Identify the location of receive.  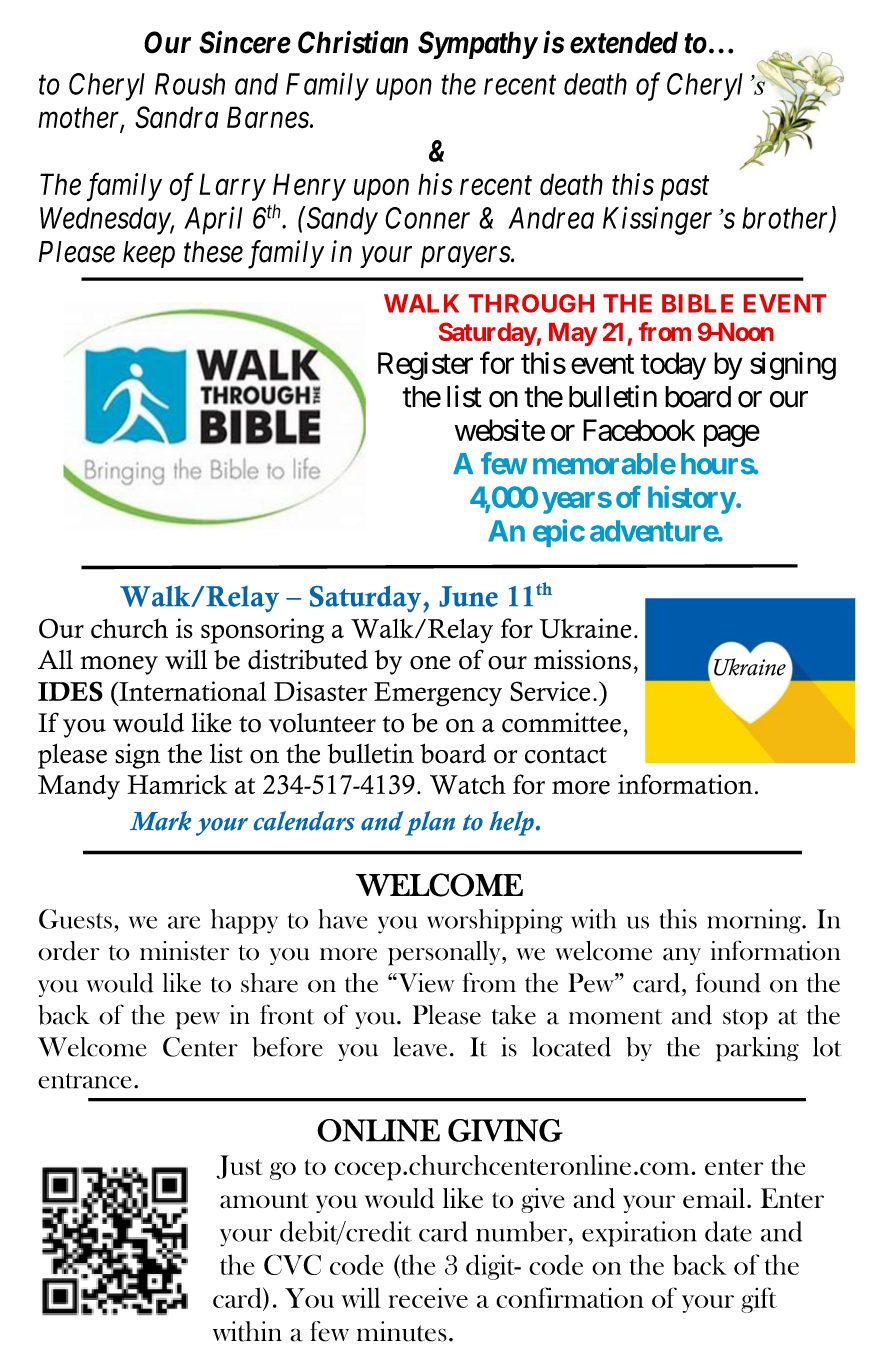
(428, 1298).
